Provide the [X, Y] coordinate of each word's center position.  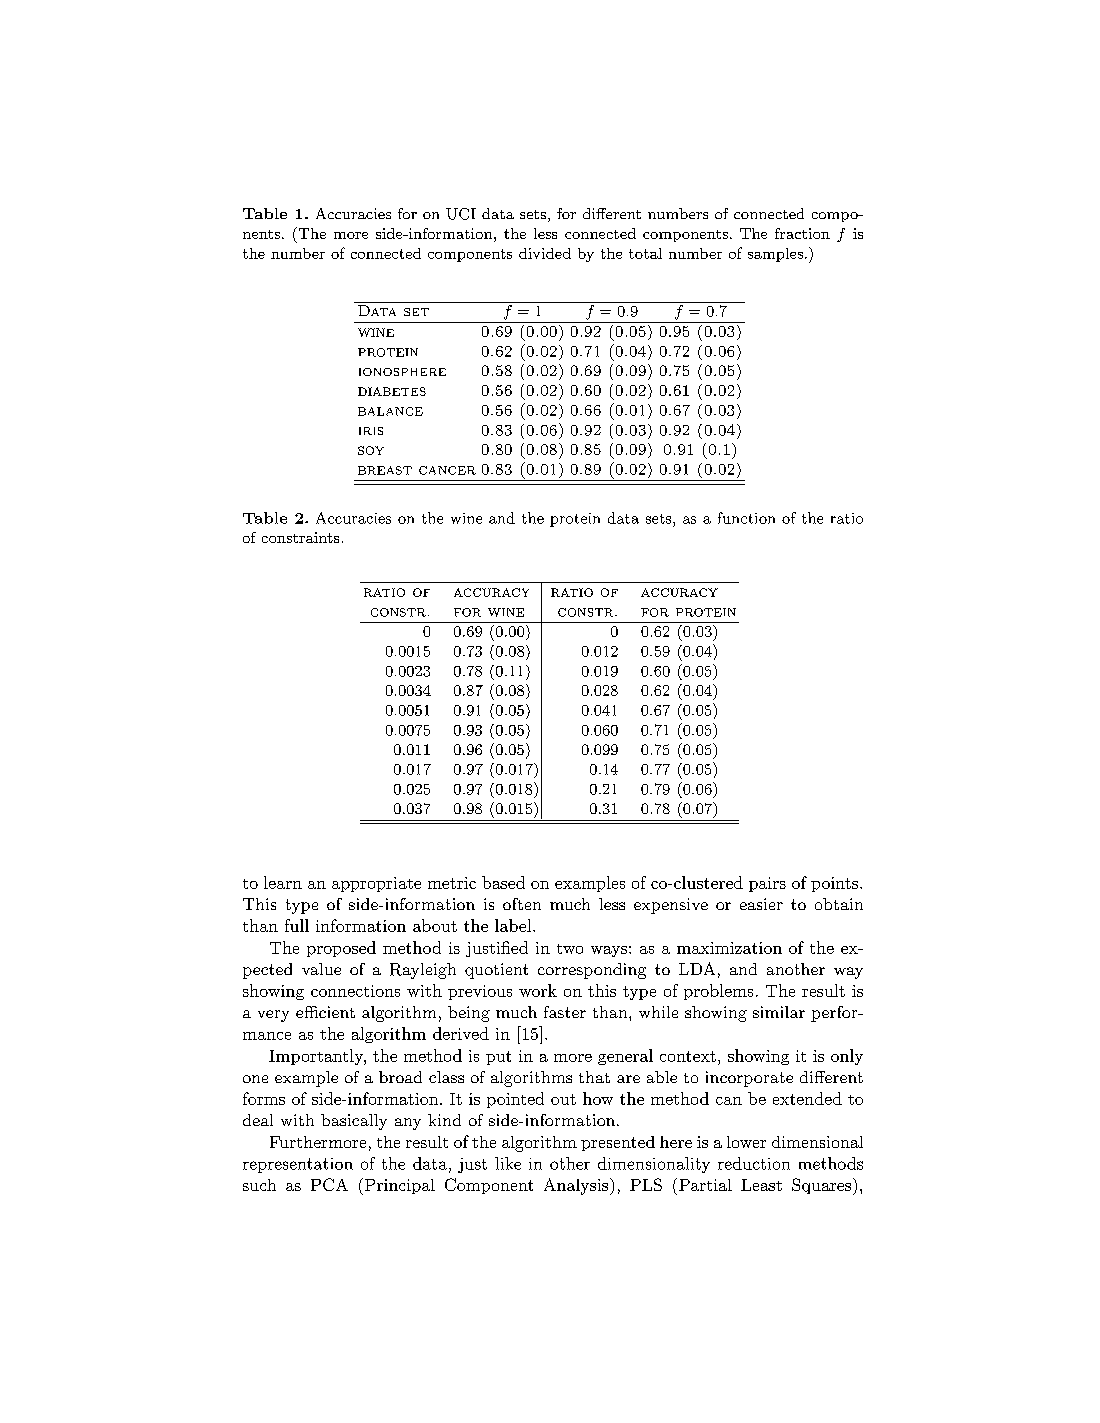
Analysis [577, 1186]
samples [775, 255]
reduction [754, 1163]
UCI [461, 214]
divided [545, 253]
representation [298, 1165]
